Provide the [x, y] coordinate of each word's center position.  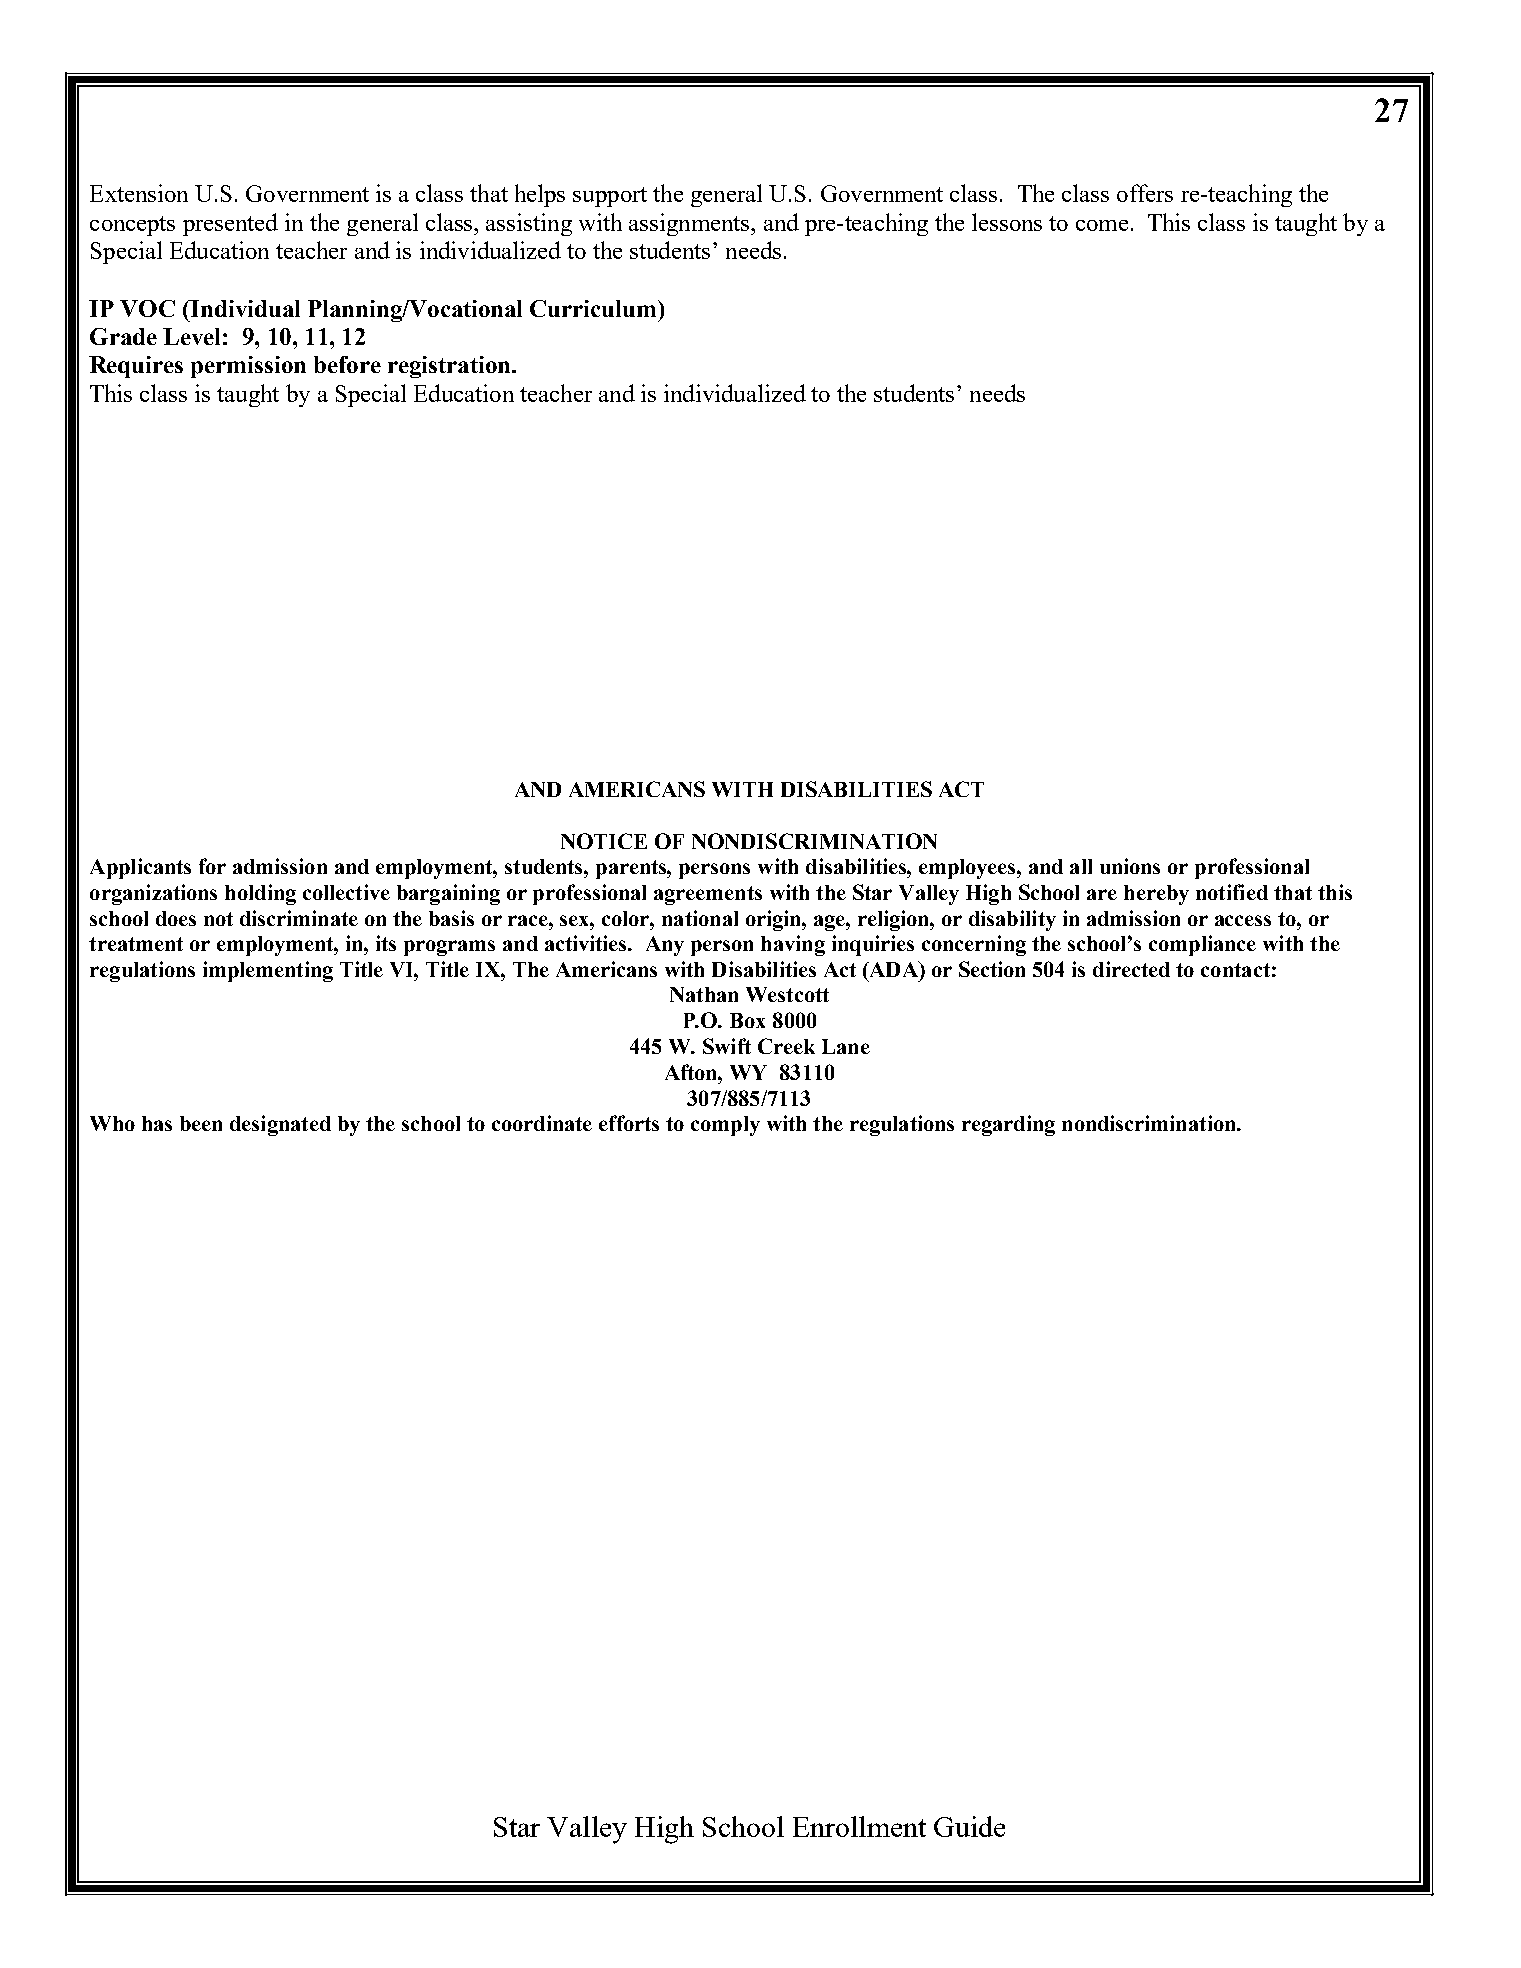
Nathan [704, 994]
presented [230, 224]
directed [1131, 969]
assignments [690, 224]
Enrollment [859, 1826]
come [1102, 225]
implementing [268, 971]
